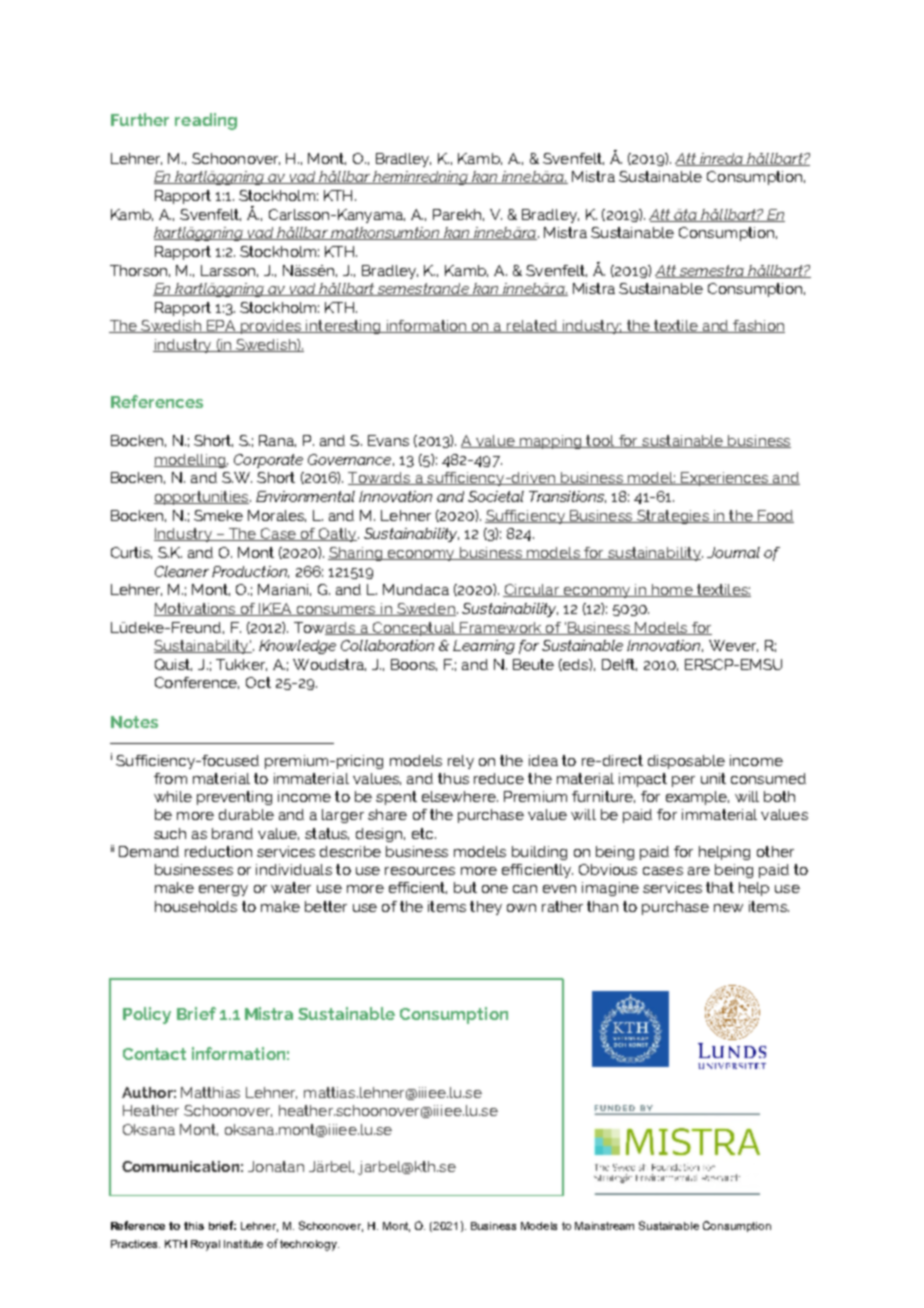 The image size is (924, 1308). I want to click on this, so click(194, 1226).
